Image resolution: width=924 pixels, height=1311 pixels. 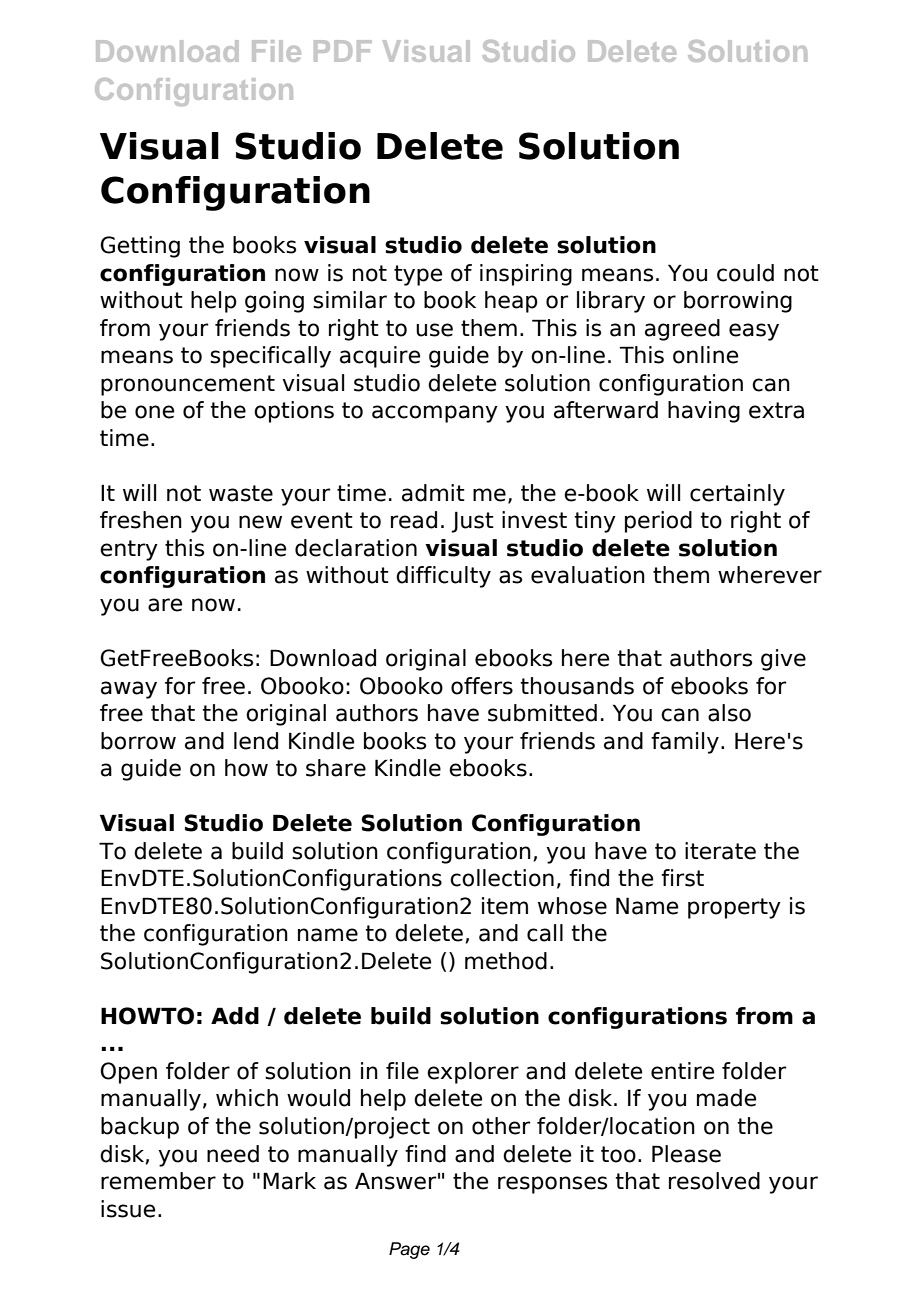 I want to click on offers, so click(x=482, y=686).
